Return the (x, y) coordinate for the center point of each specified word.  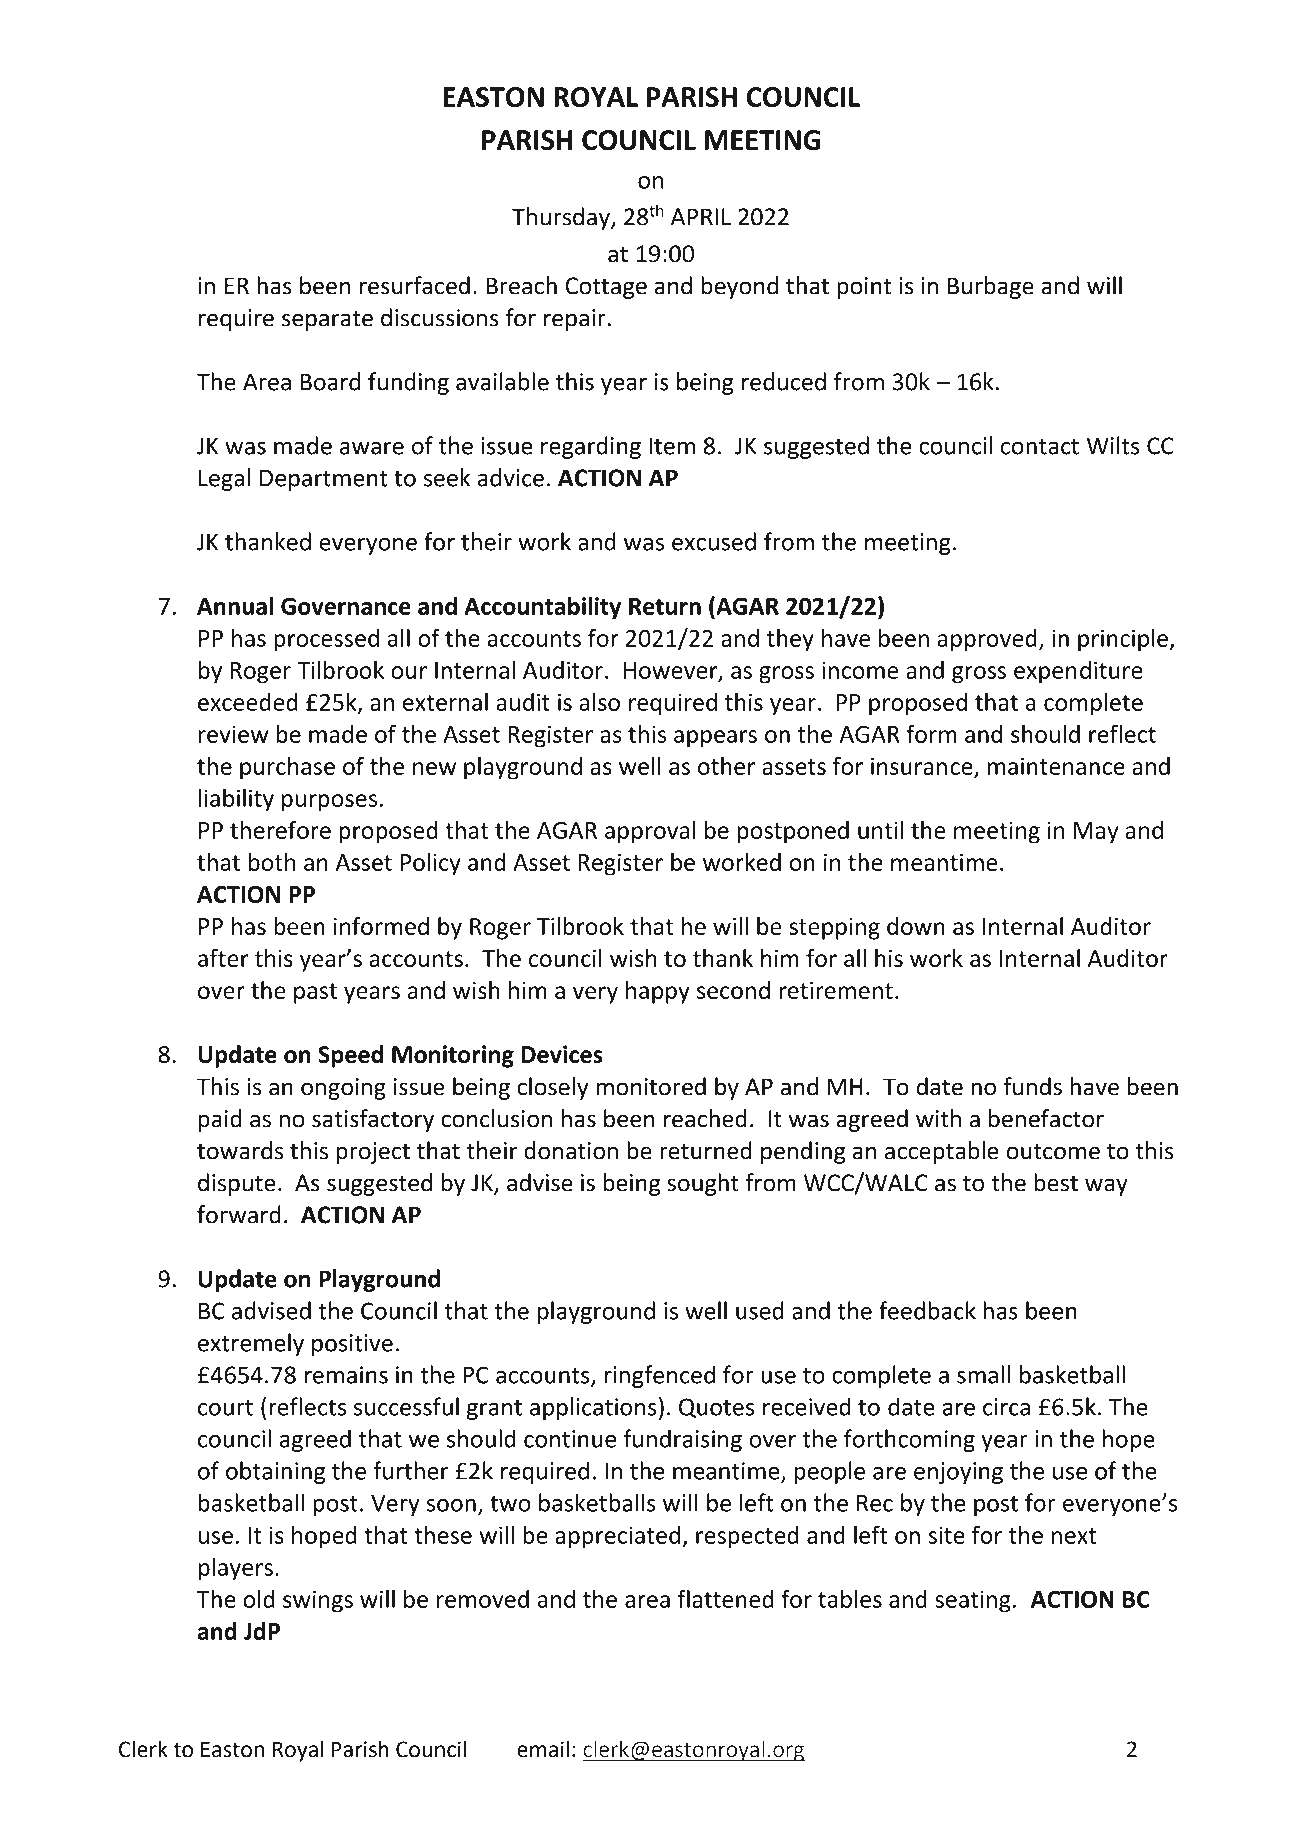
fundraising (682, 1440)
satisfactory (373, 1120)
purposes (329, 803)
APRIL (701, 217)
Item (672, 446)
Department (323, 480)
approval (650, 832)
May (1096, 833)
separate (327, 321)
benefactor (1046, 1118)
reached (705, 1118)
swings (318, 1601)
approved (987, 640)
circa (1006, 1407)
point (864, 288)
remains (346, 1375)
